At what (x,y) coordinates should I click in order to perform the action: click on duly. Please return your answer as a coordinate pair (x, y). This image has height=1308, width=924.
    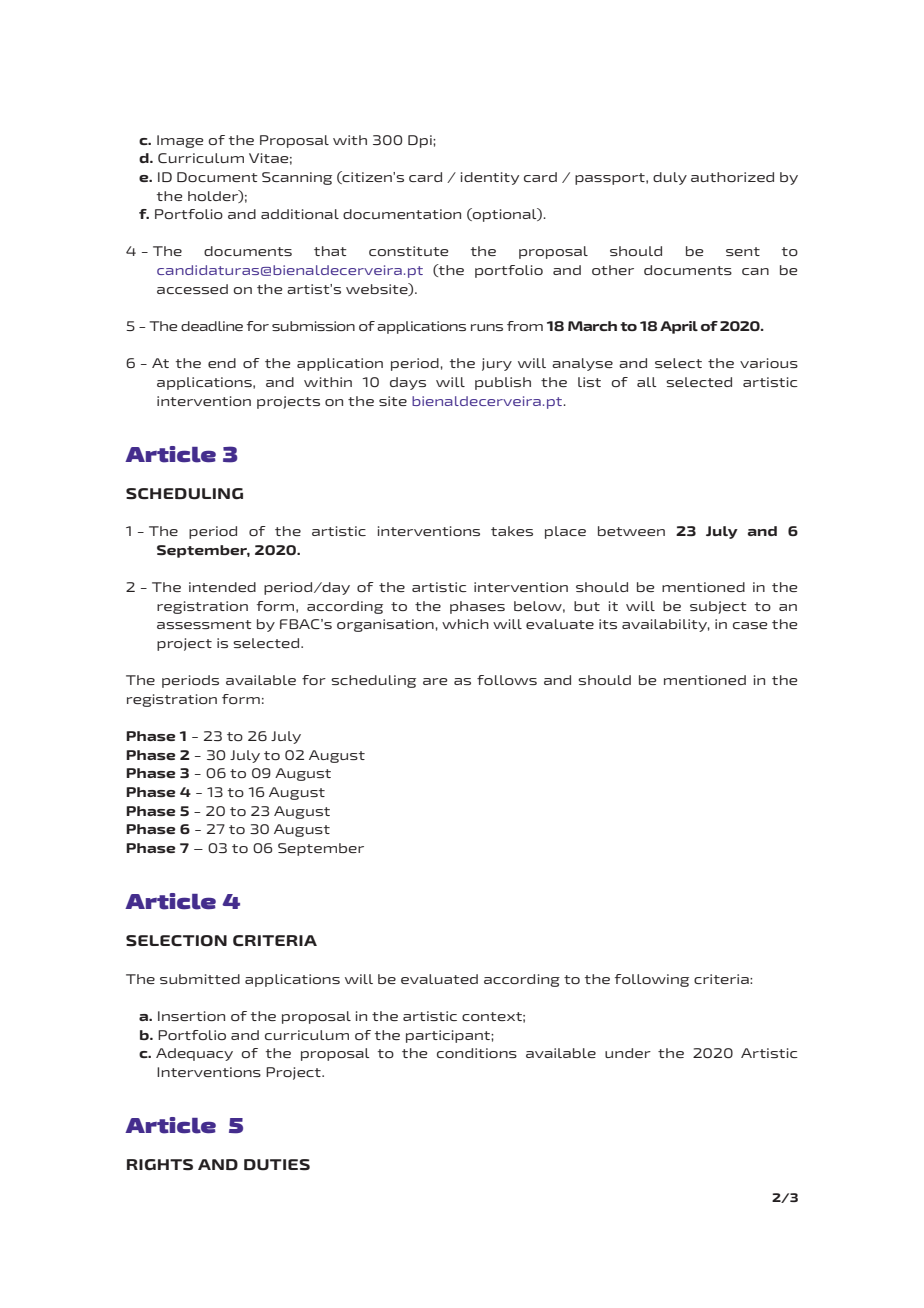
    Looking at the image, I should click on (670, 178).
